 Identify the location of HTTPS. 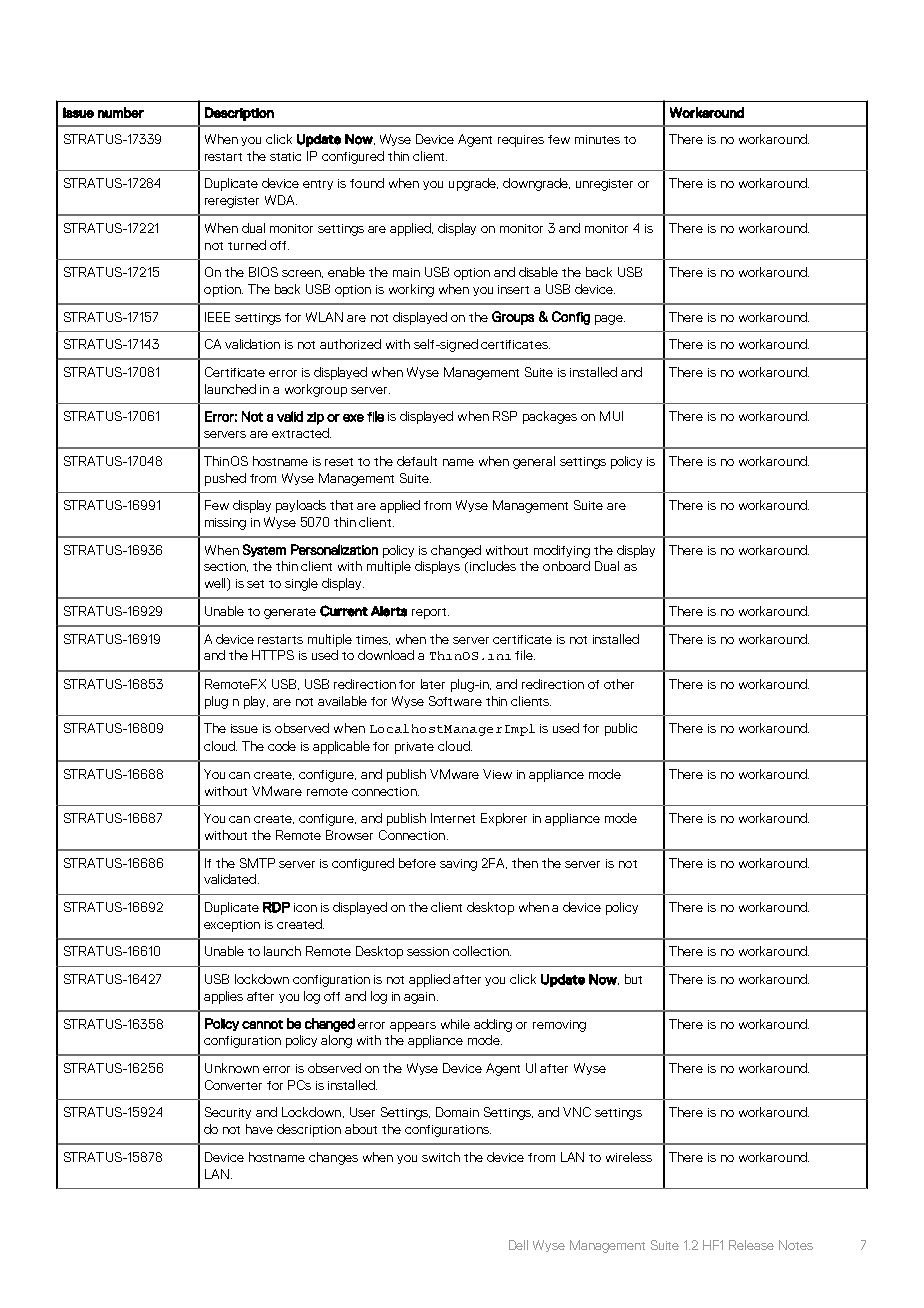
(273, 655).
